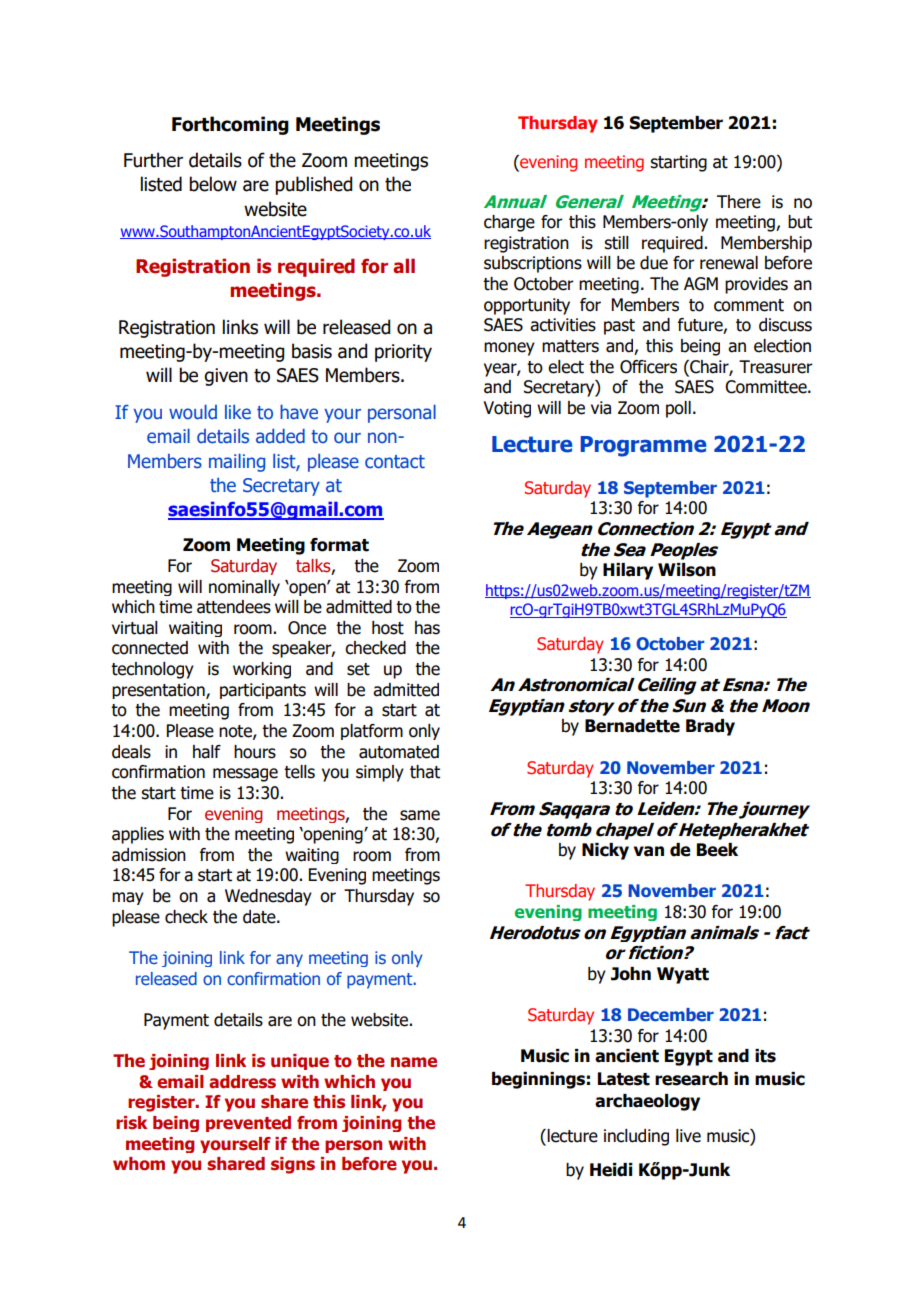  What do you see at coordinates (193, 412) in the screenshot?
I see `would` at bounding box center [193, 412].
